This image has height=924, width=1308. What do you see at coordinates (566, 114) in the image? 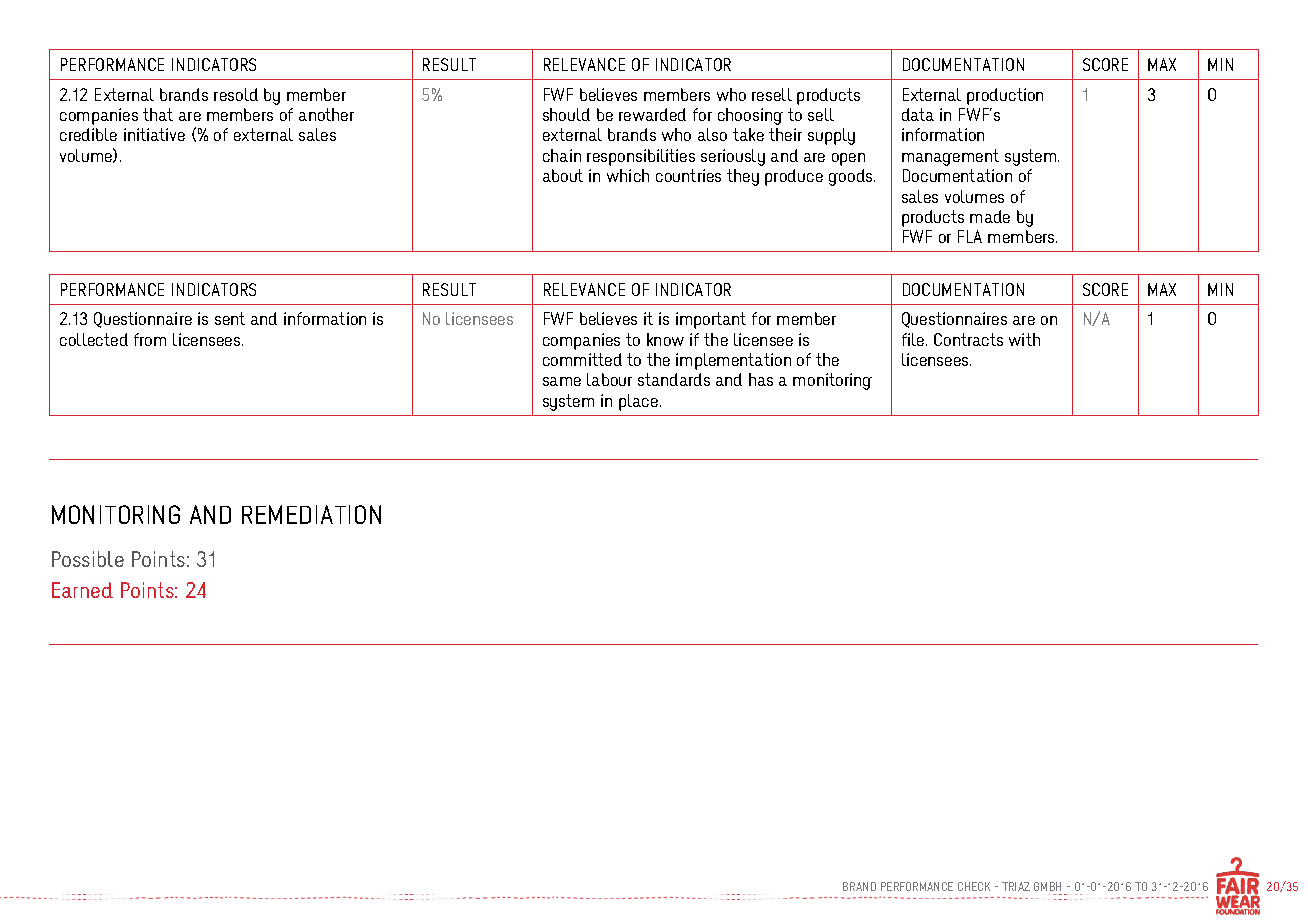
I see `should` at bounding box center [566, 114].
